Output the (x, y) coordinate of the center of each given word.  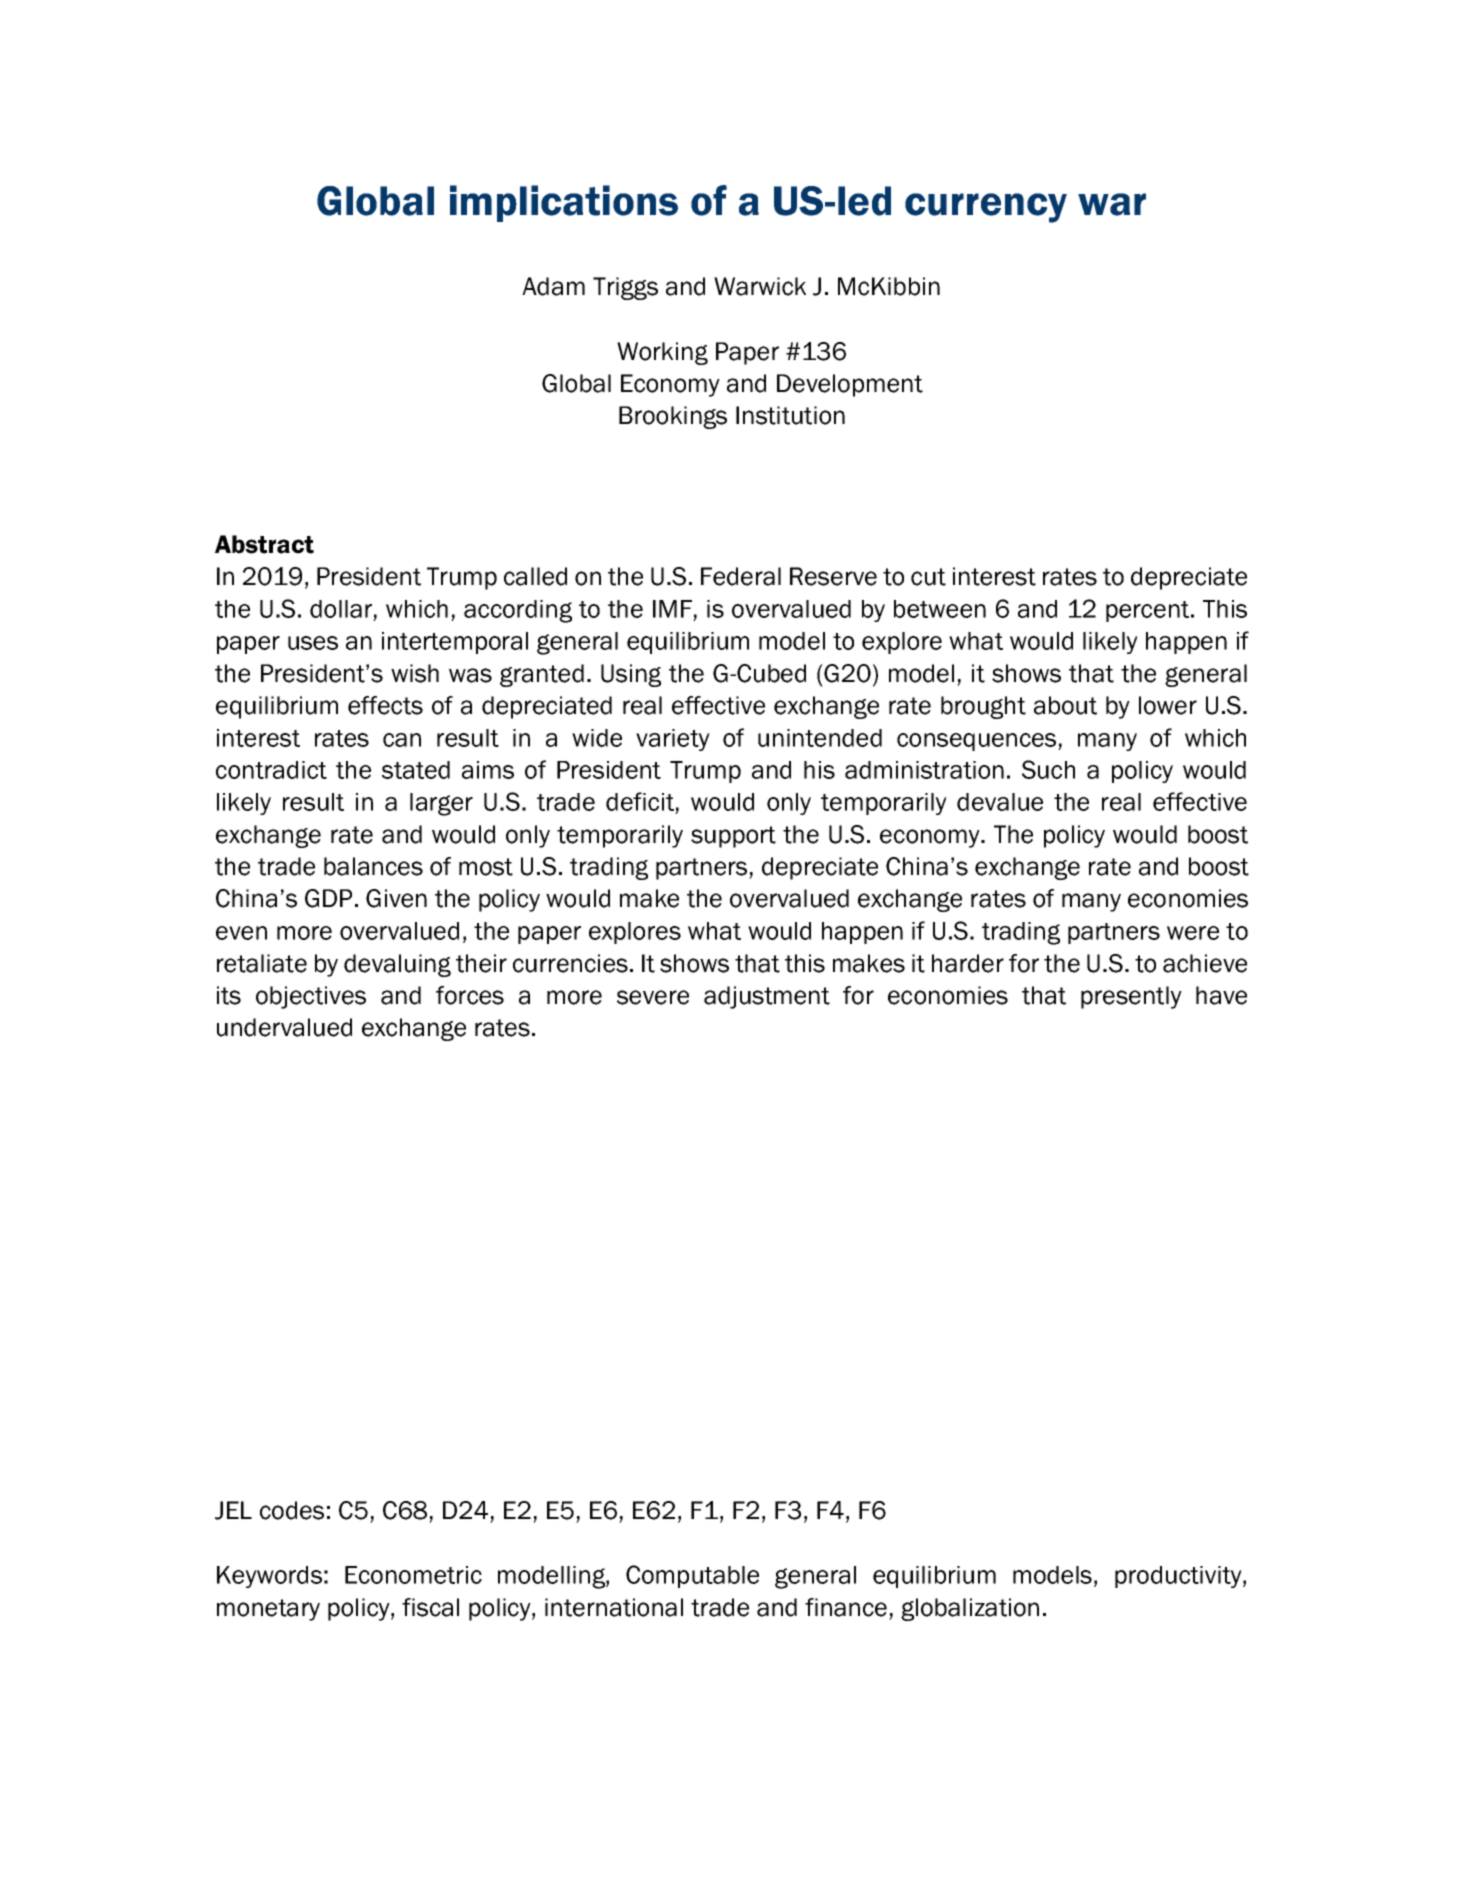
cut (928, 577)
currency (986, 208)
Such (1048, 769)
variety (673, 740)
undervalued (284, 1027)
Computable (692, 1576)
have (1221, 995)
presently (1131, 997)
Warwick (760, 286)
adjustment (767, 997)
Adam (553, 286)
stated (416, 770)
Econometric (413, 1575)
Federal (741, 576)
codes (292, 1510)
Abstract (264, 544)
